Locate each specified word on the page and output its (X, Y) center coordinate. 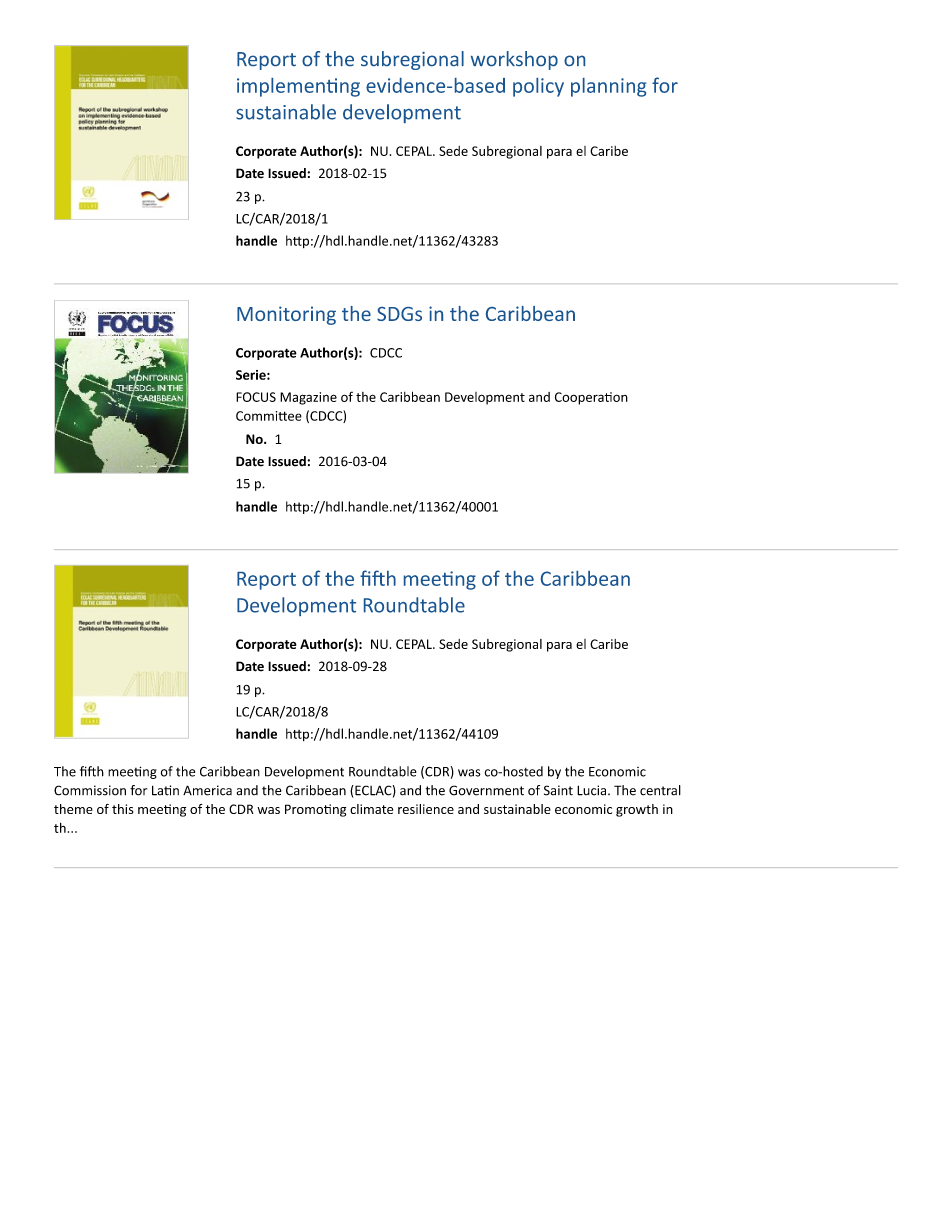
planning (609, 87)
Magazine (308, 398)
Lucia (593, 790)
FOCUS (256, 397)
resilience (426, 809)
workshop (514, 60)
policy (538, 87)
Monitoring (286, 315)
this (123, 809)
